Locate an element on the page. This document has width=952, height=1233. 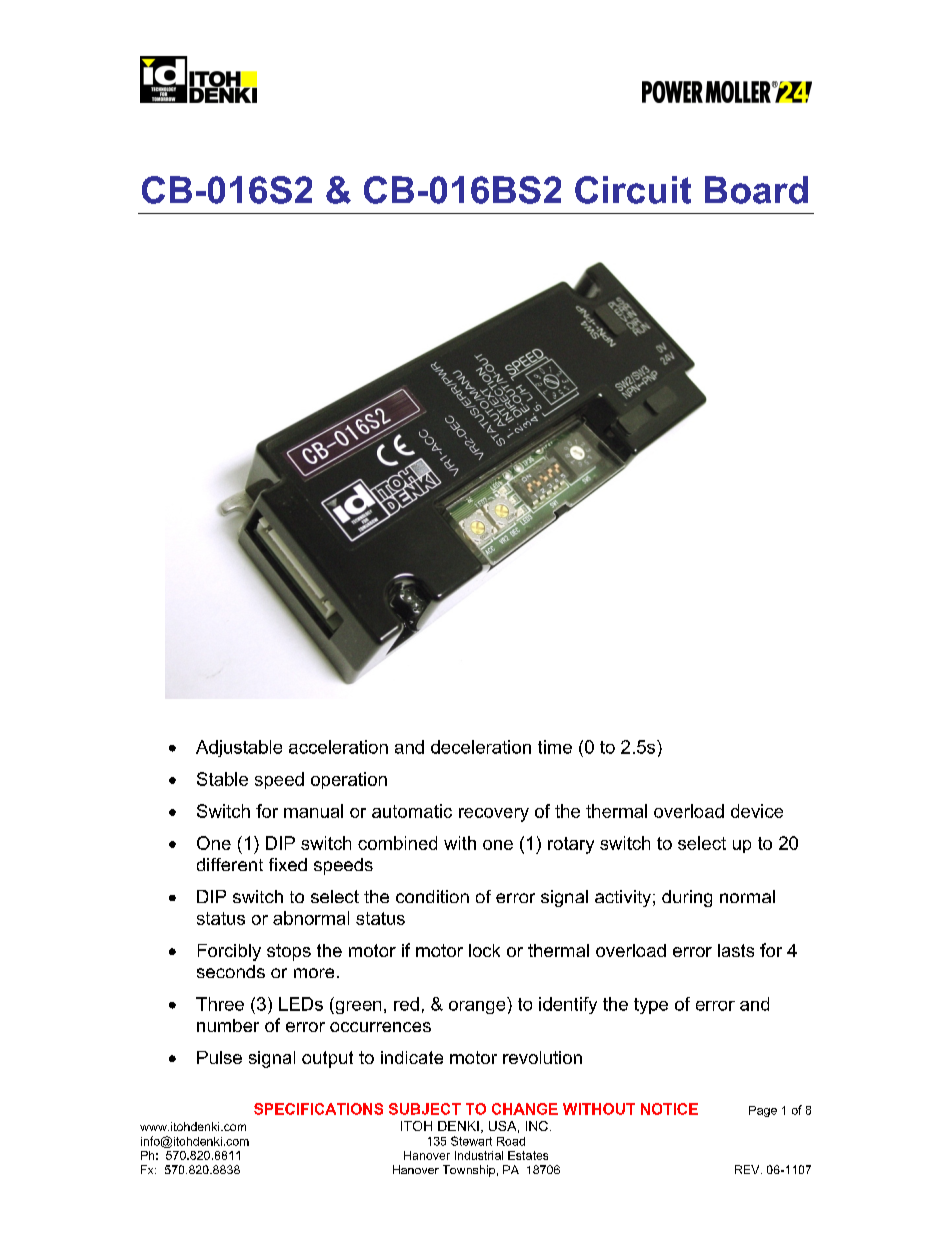
Industrial is located at coordinates (479, 1155).
